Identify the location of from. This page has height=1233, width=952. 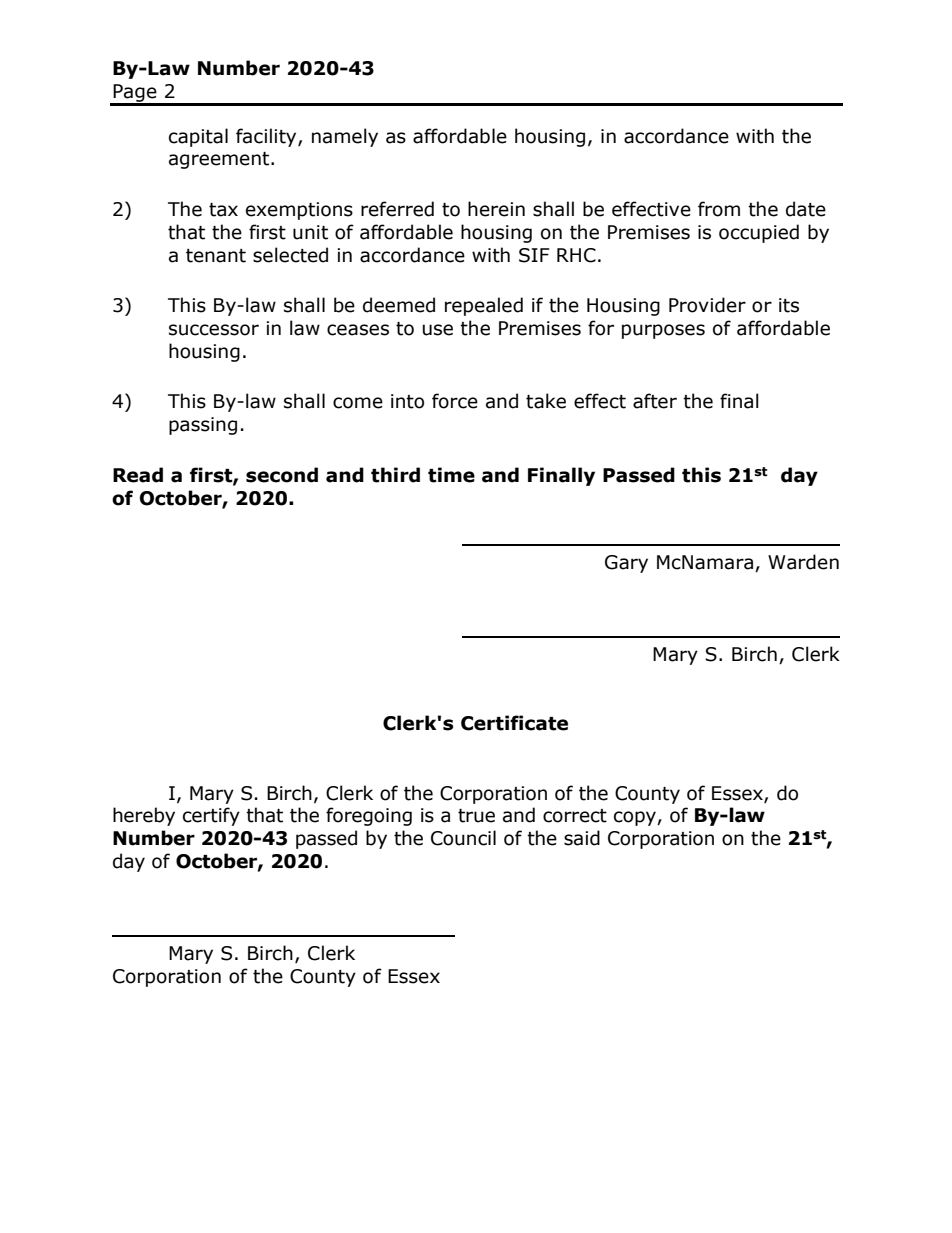
(719, 209).
